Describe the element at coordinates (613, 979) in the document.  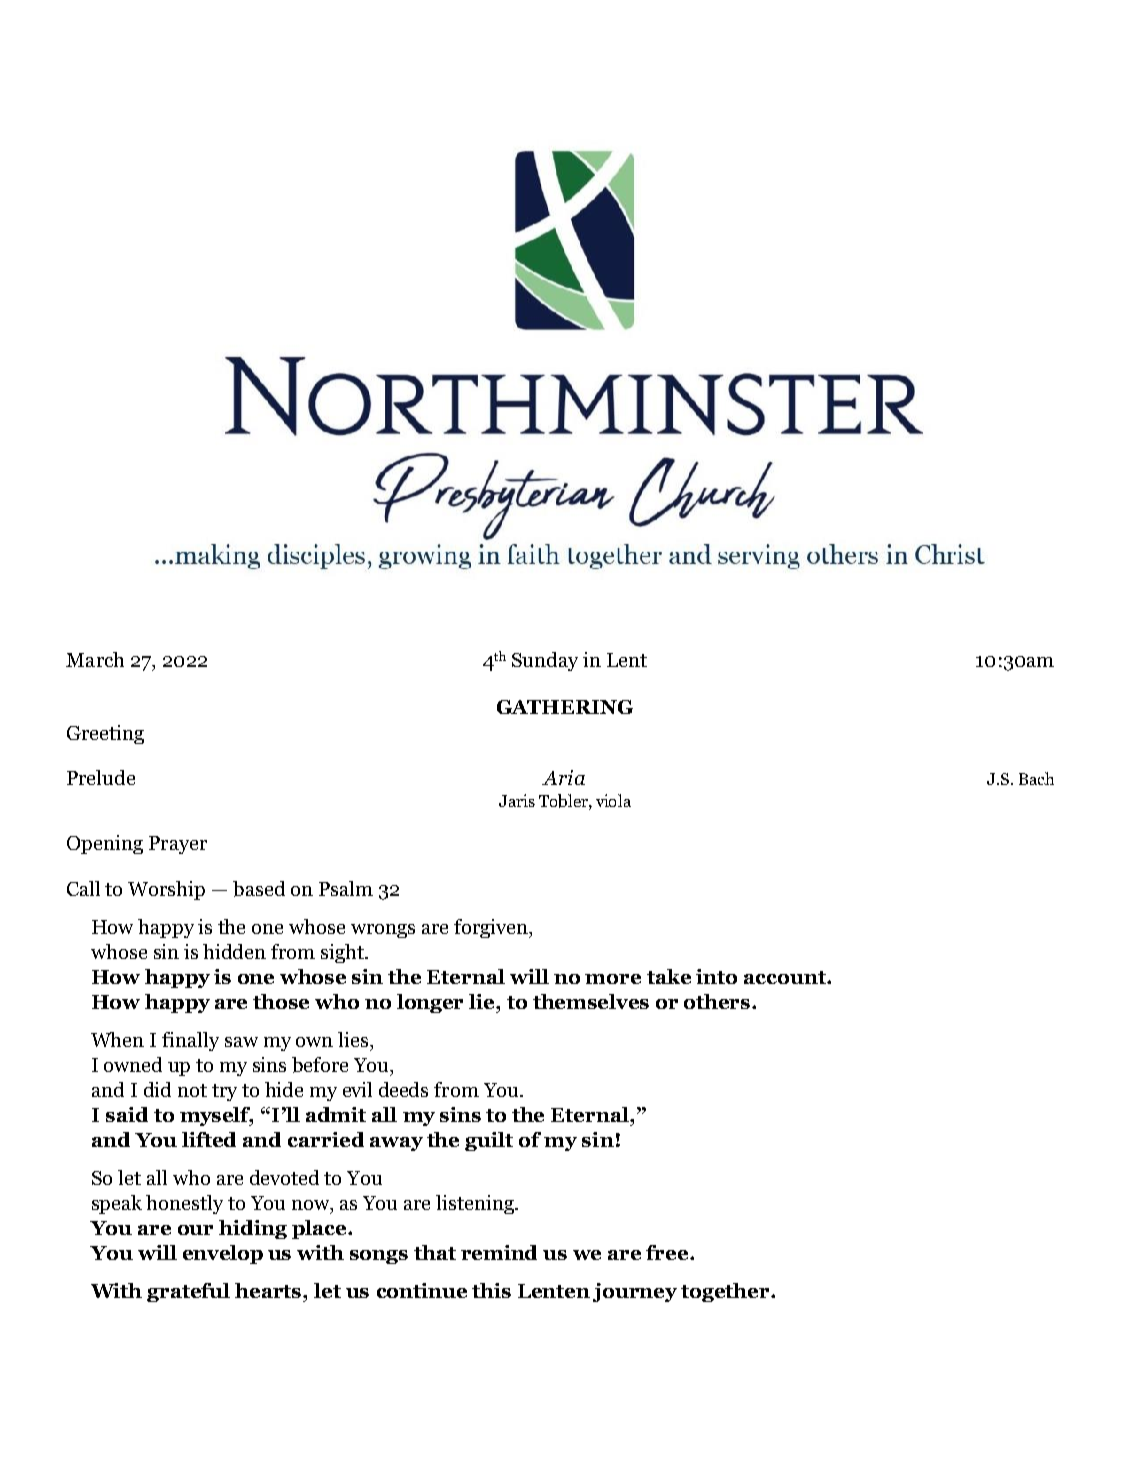
I see `more` at that location.
